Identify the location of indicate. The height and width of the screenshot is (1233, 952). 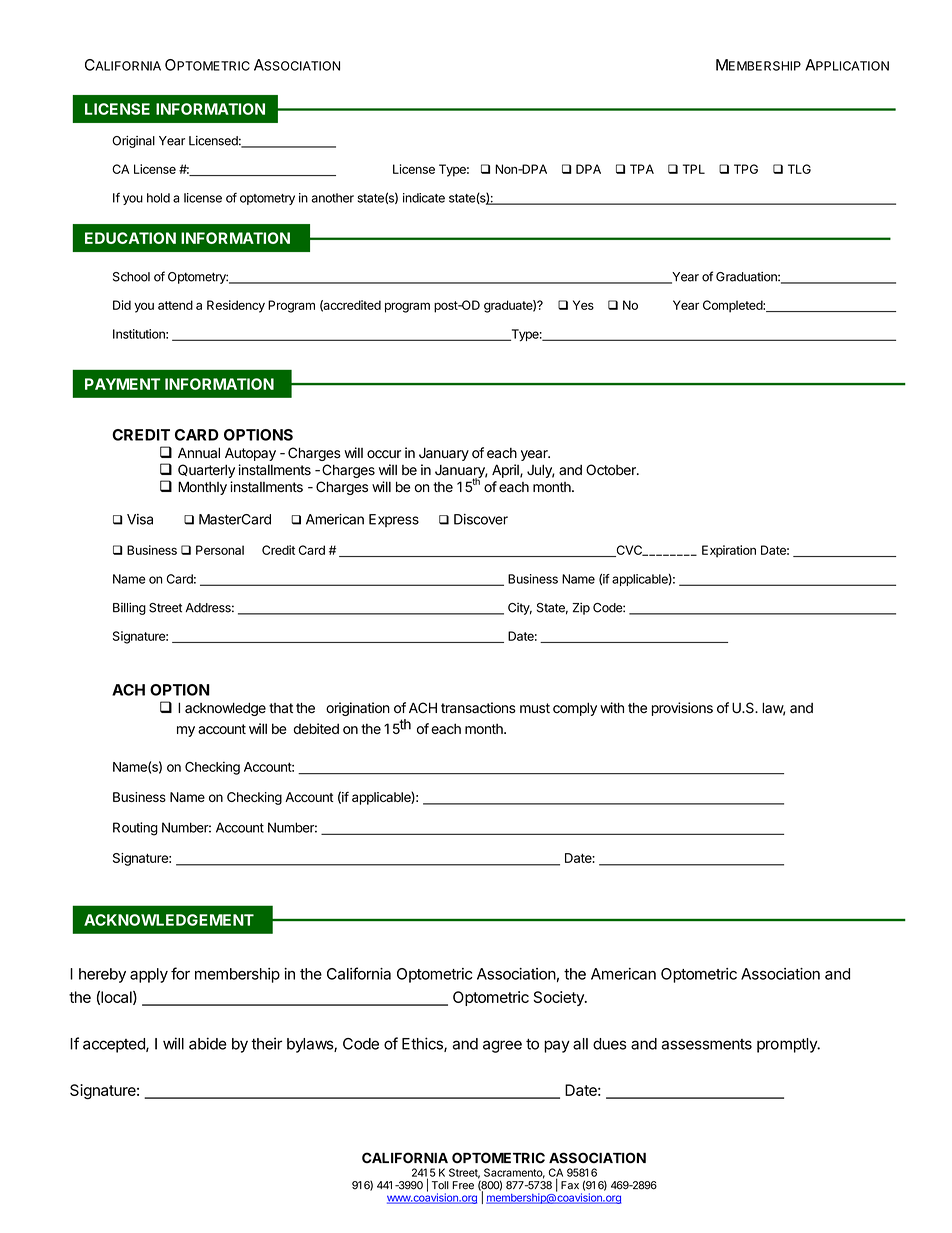
(424, 198).
